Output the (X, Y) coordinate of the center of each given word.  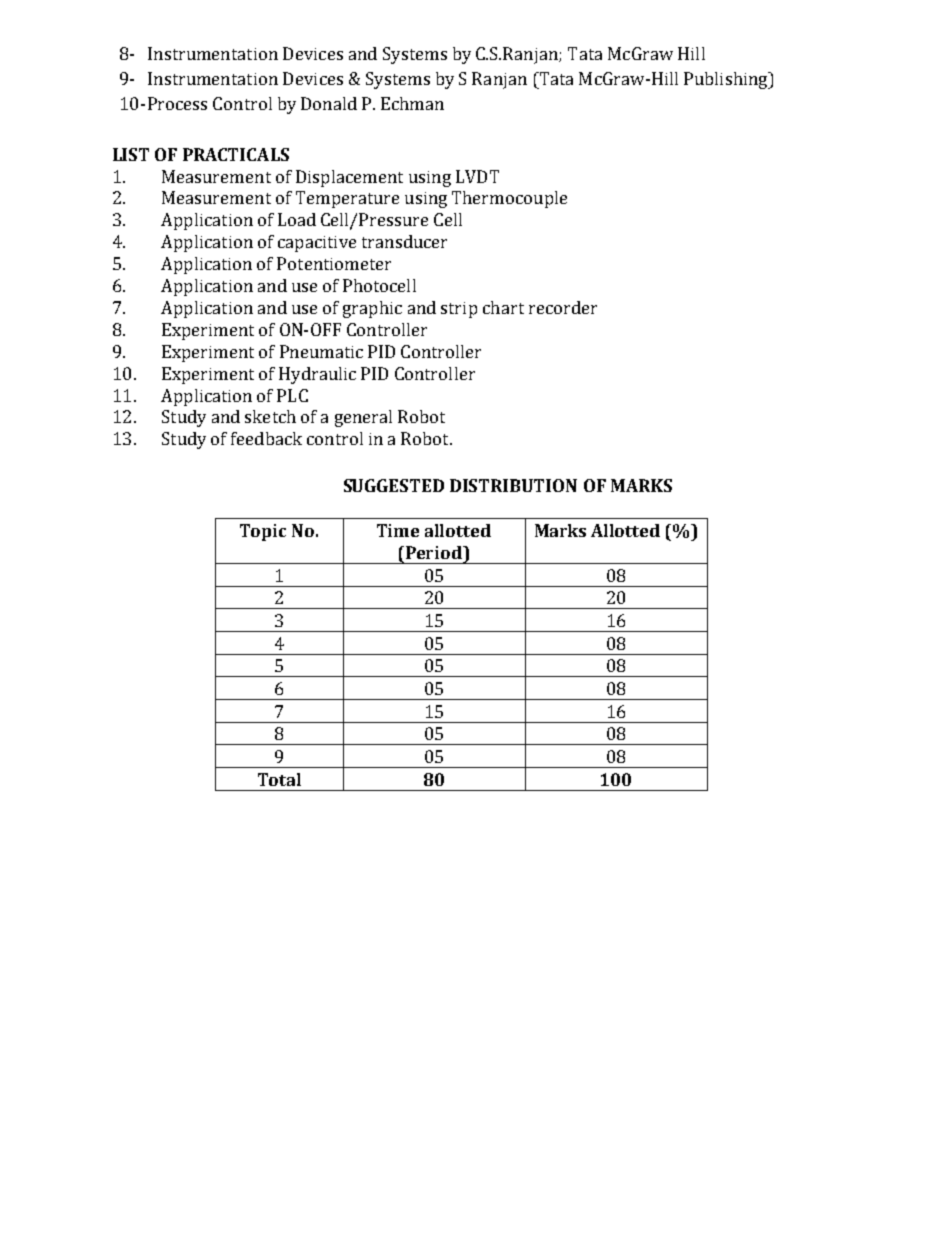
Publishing (727, 80)
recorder (563, 307)
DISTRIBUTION (513, 485)
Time (398, 530)
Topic (263, 532)
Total (279, 779)
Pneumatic (321, 351)
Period (435, 552)
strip (459, 310)
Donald (329, 103)
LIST (131, 154)
